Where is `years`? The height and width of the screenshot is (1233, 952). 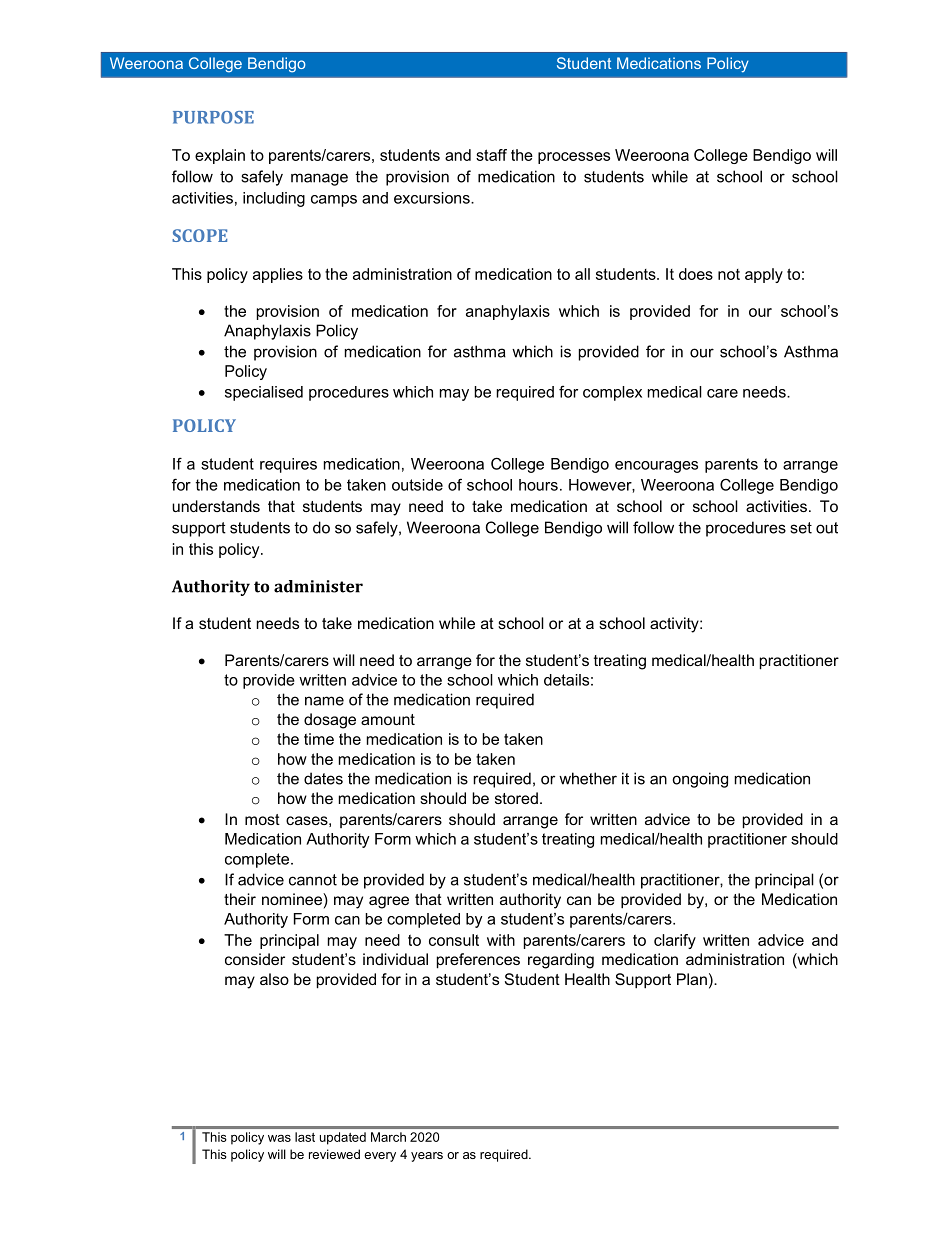
years is located at coordinates (427, 1157).
